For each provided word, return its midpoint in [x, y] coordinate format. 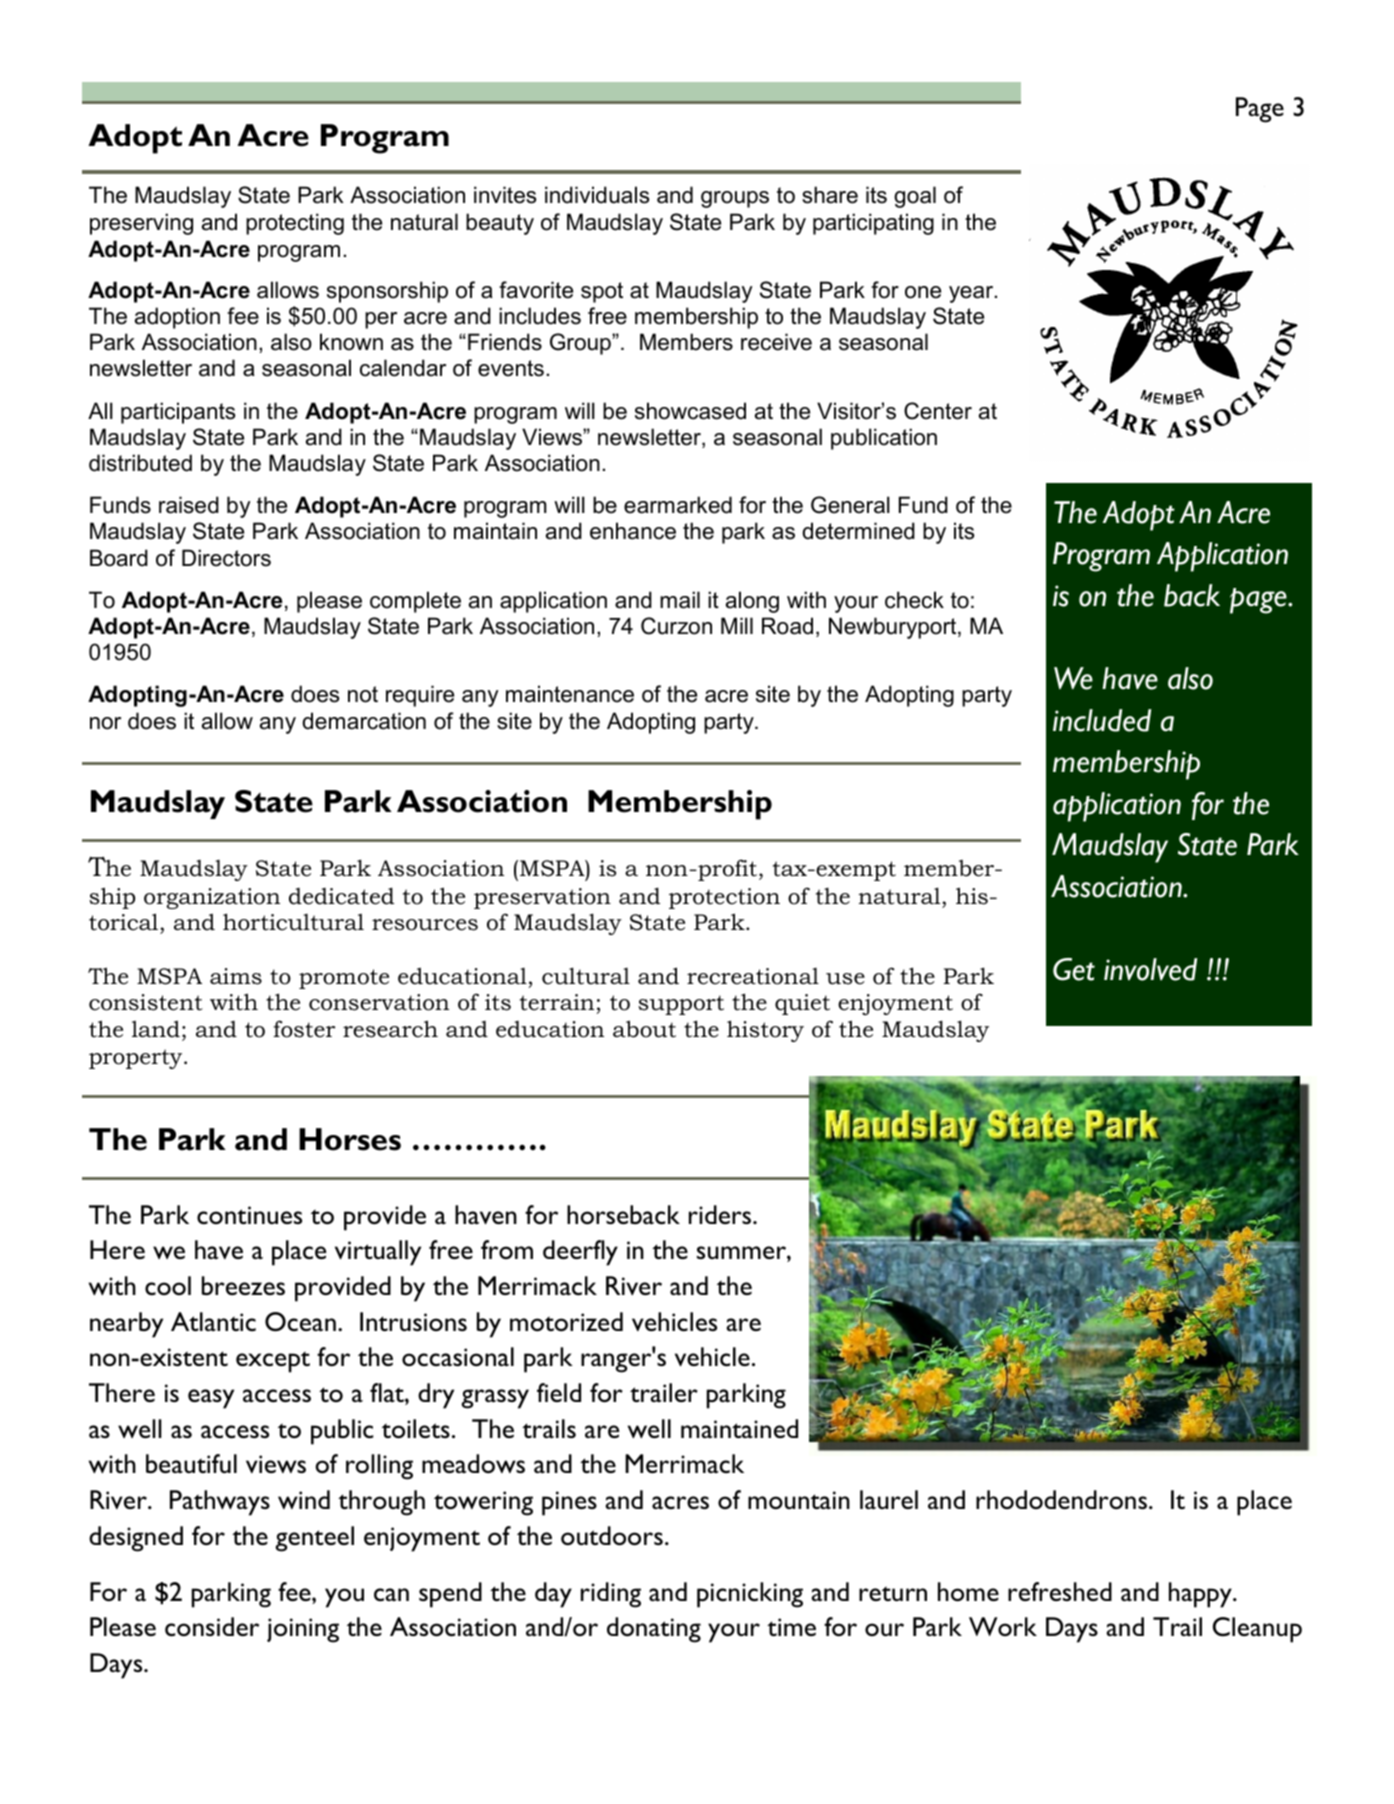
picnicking [750, 1595]
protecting [295, 224]
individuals [597, 195]
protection [724, 898]
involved [1150, 969]
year [972, 294]
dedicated [341, 896]
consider [212, 1627]
